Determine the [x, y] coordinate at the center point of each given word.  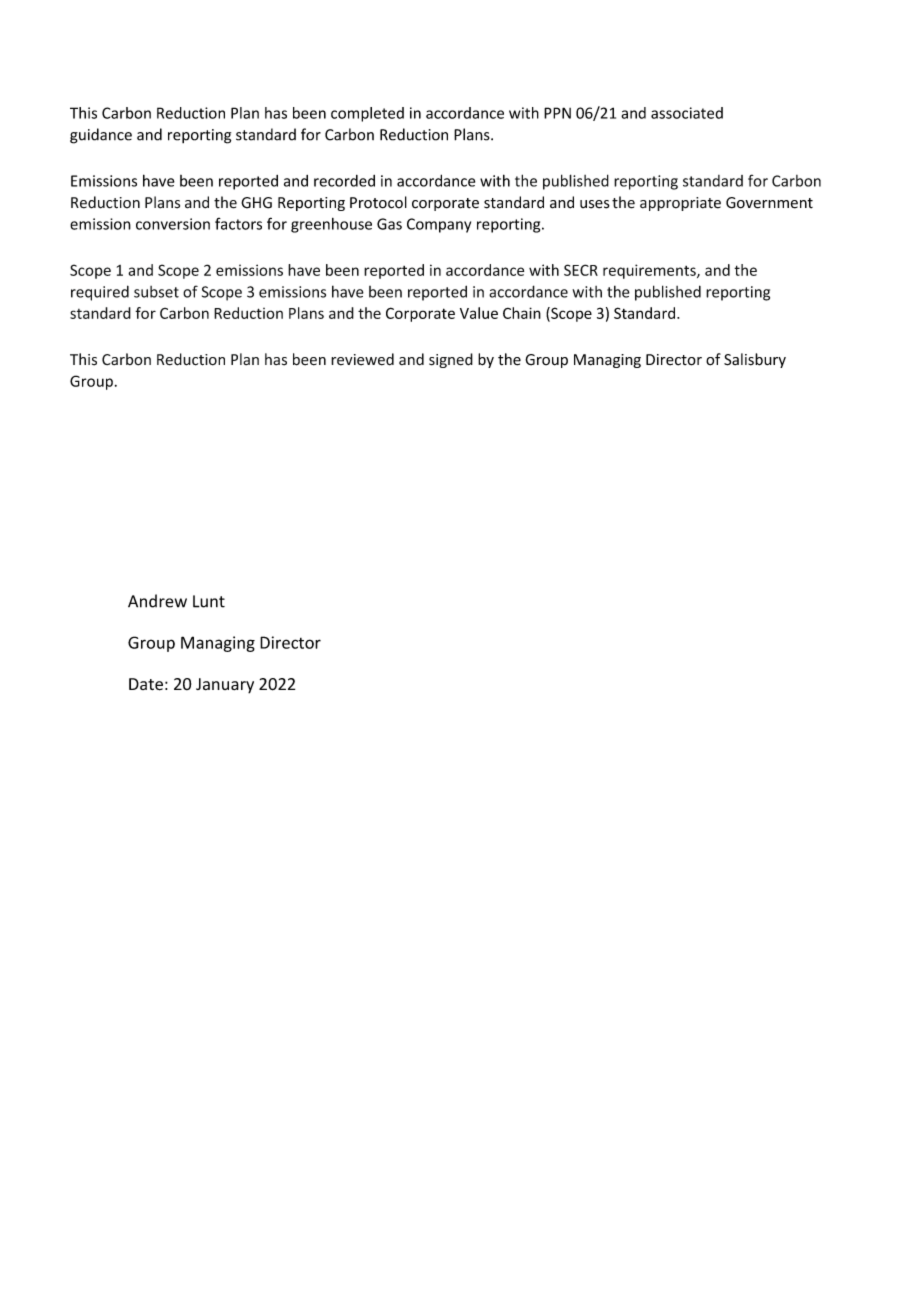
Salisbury [755, 360]
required [100, 293]
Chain [522, 313]
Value [479, 313]
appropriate [680, 204]
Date [146, 684]
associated [687, 113]
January [225, 686]
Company [439, 225]
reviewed [362, 359]
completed [367, 114]
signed [451, 360]
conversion [173, 224]
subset [156, 292]
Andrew [157, 601]
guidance [101, 136]
